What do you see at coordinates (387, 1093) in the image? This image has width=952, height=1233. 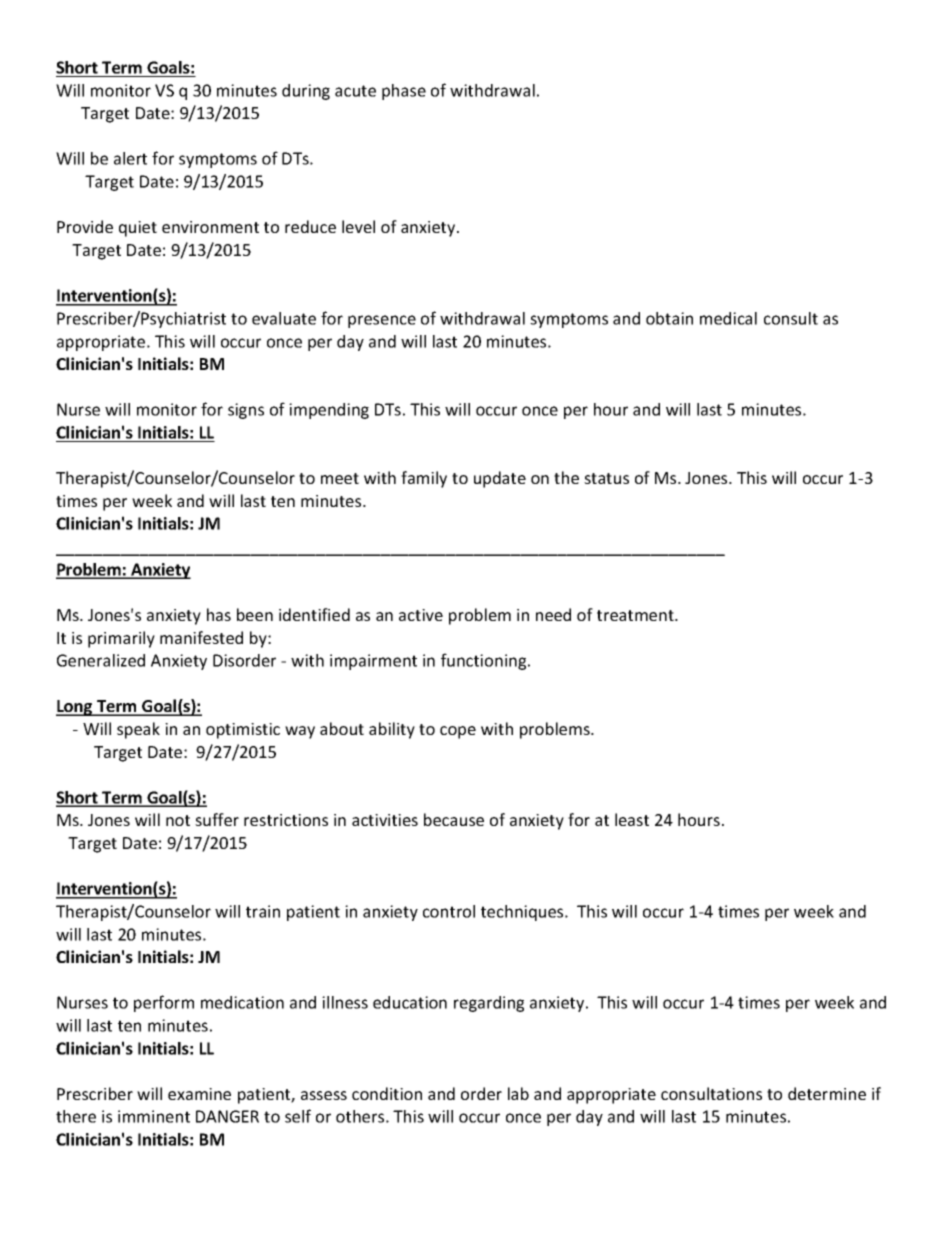 I see `condition` at bounding box center [387, 1093].
